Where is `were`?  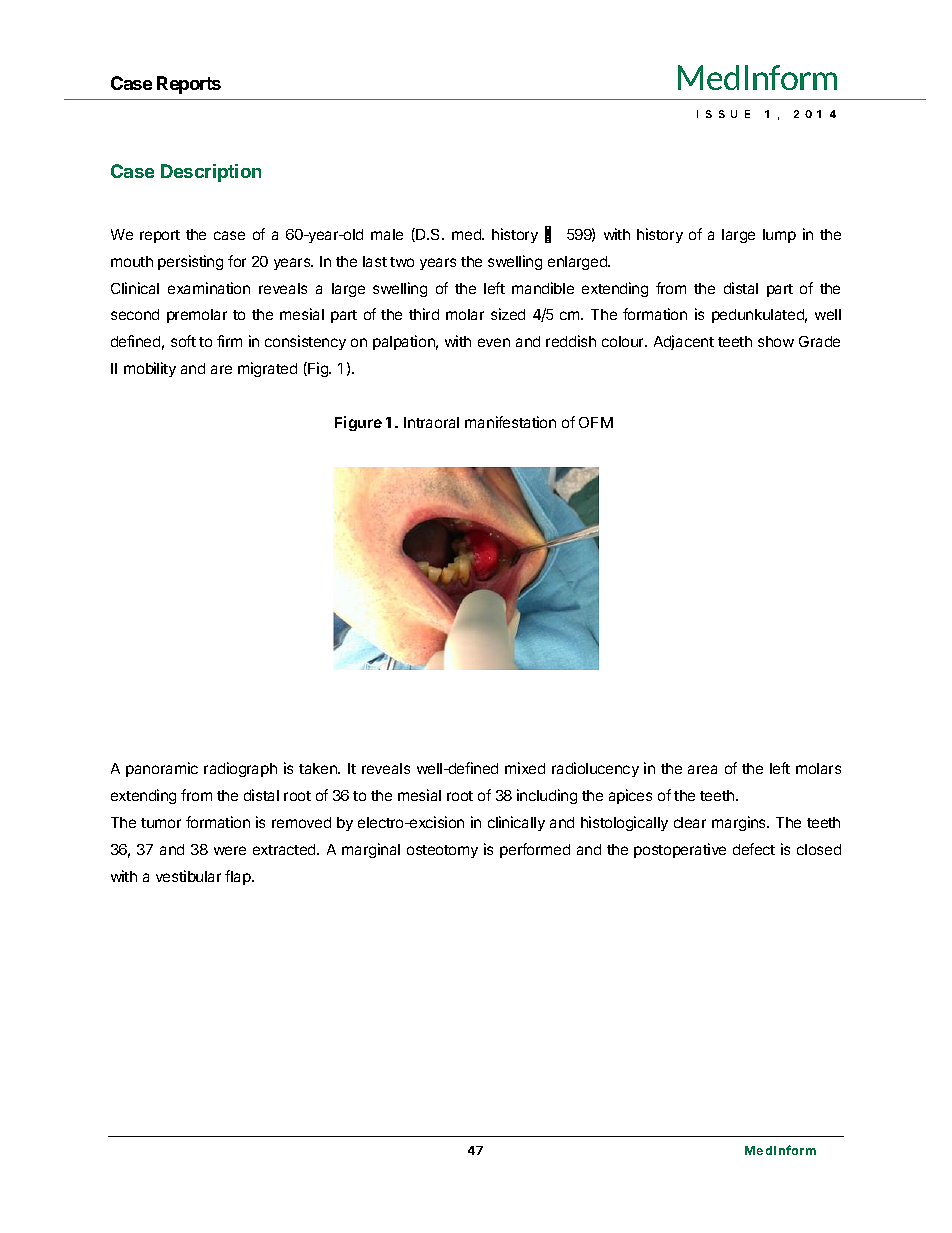 were is located at coordinates (230, 850).
